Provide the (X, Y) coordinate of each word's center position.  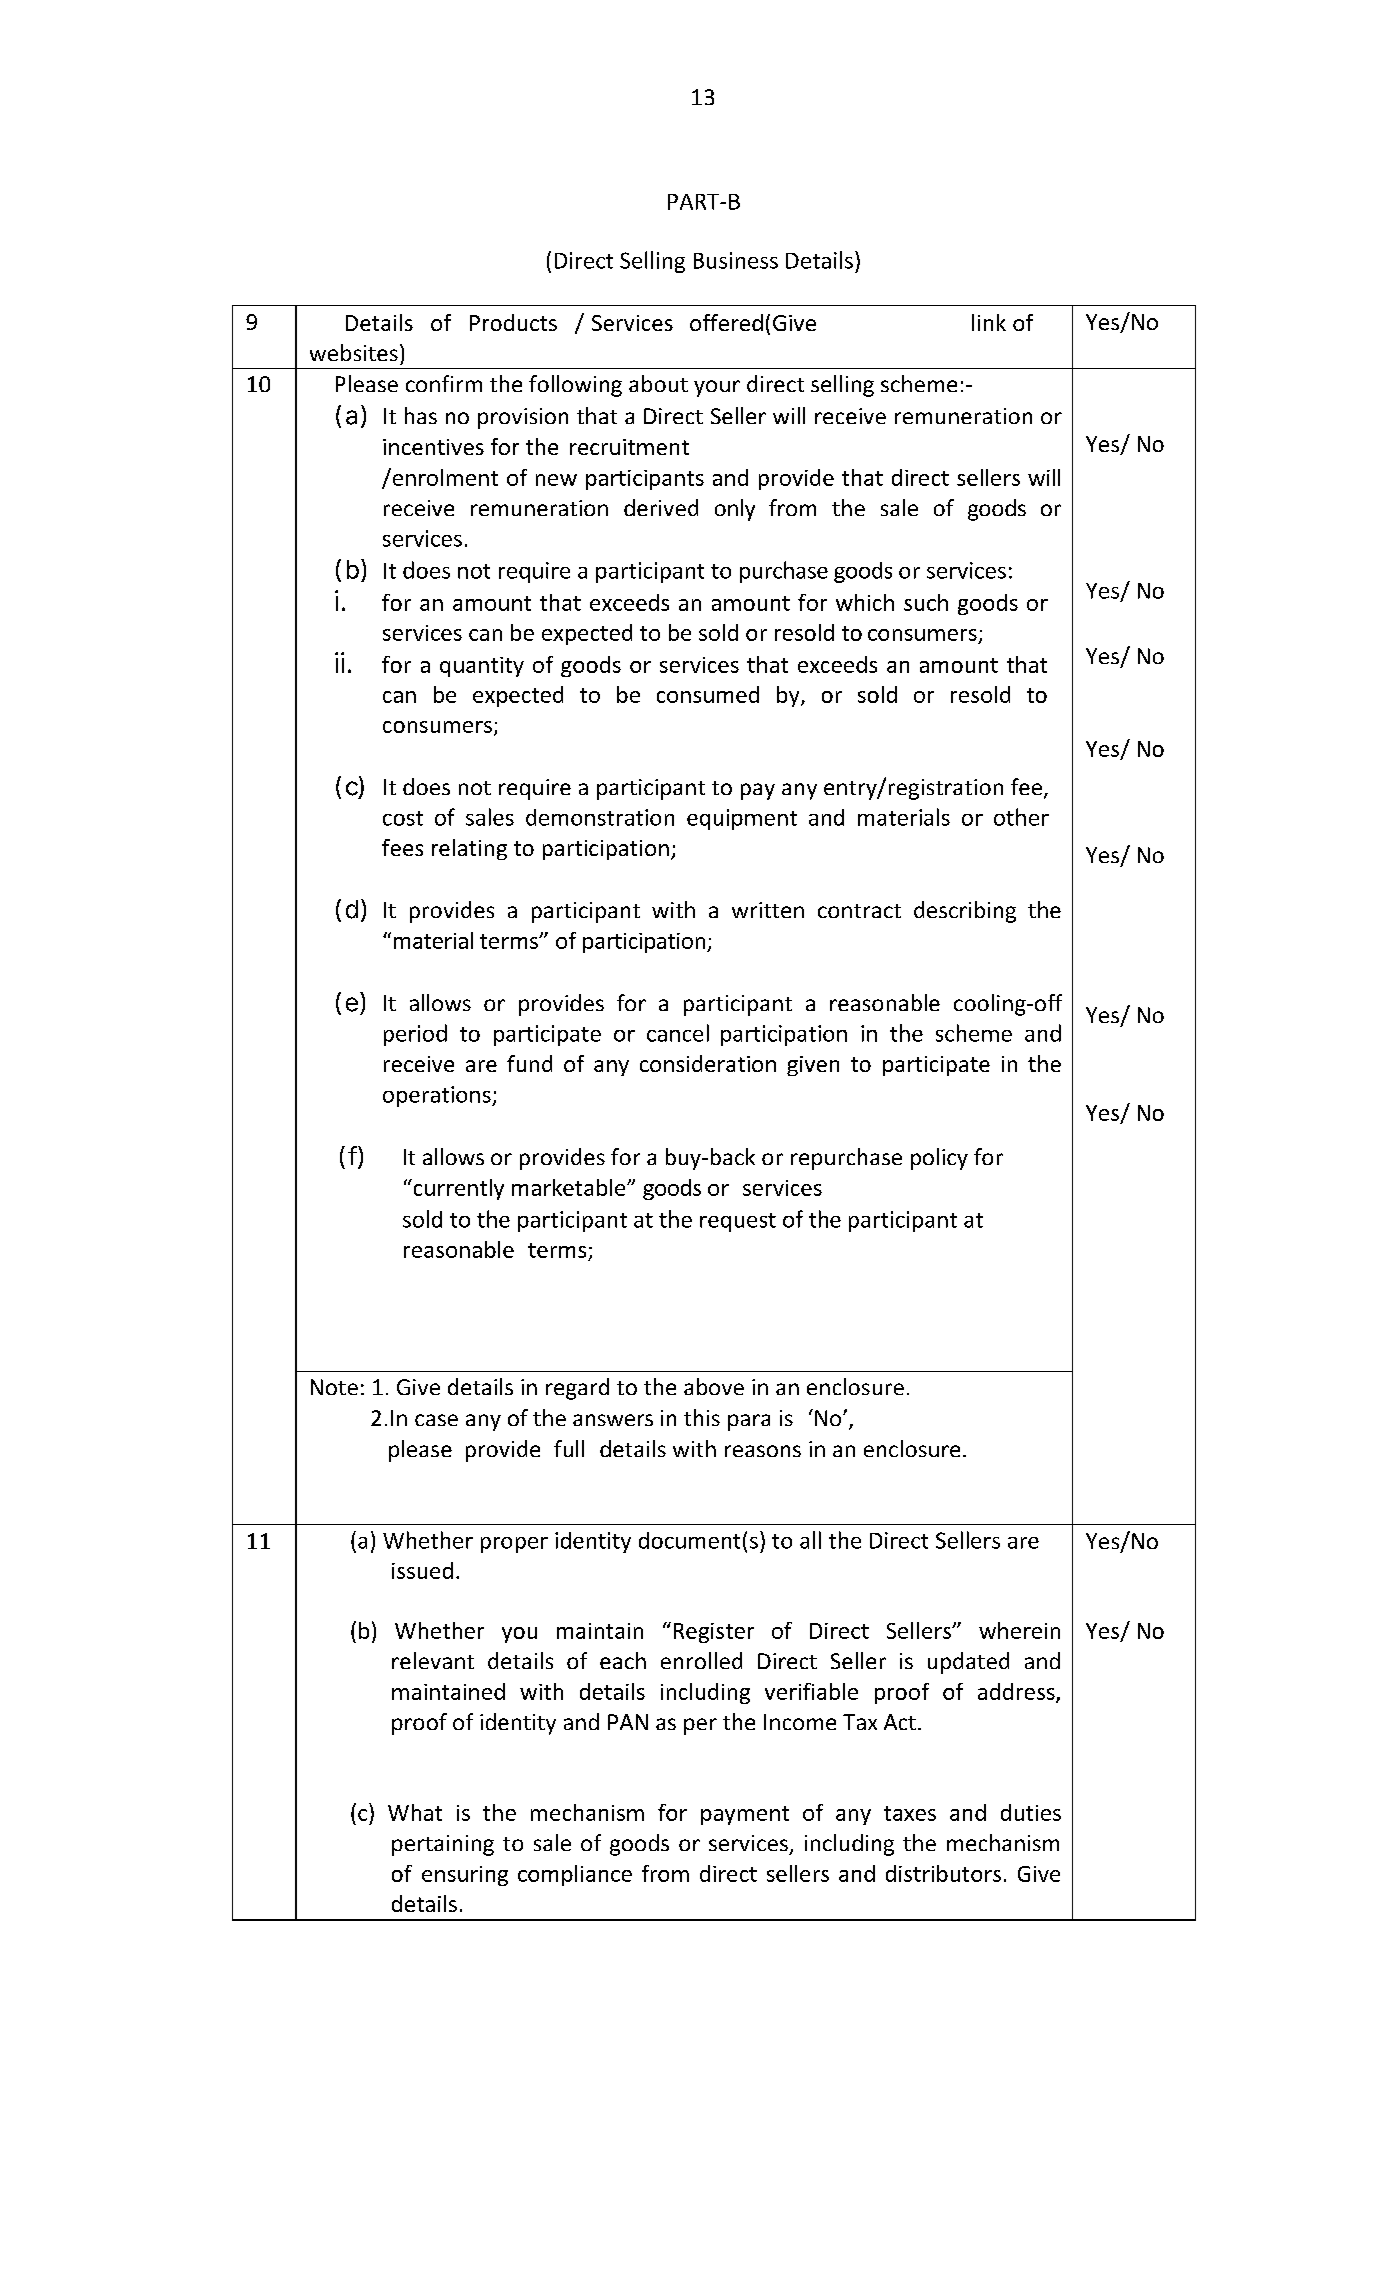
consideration (708, 1063)
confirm (444, 383)
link (989, 322)
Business (736, 260)
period (415, 1035)
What (415, 1812)
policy (939, 1159)
